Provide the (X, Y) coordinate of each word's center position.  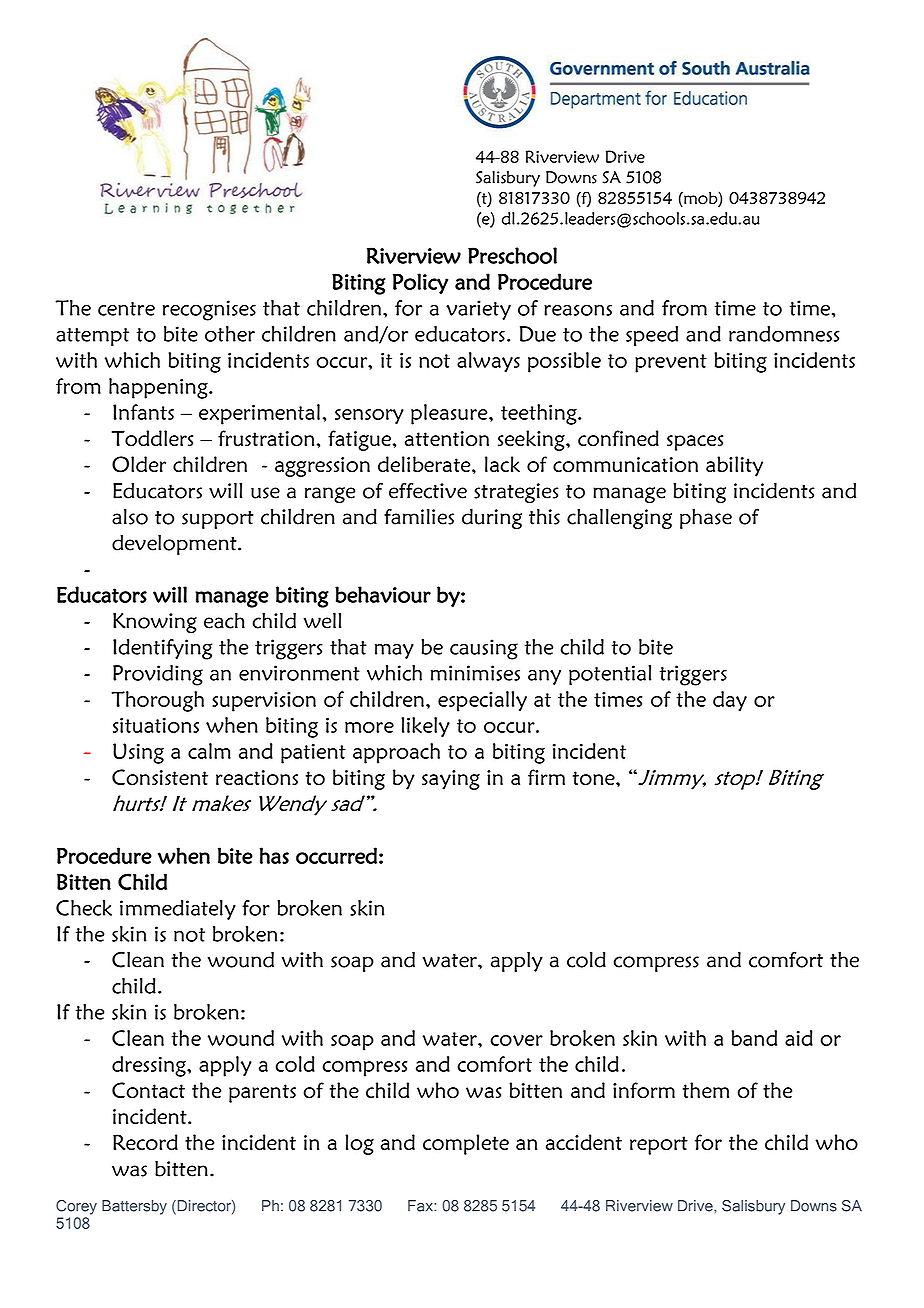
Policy (420, 283)
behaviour (383, 594)
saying (451, 780)
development (175, 544)
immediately (178, 910)
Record (145, 1142)
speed (652, 336)
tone (595, 778)
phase (706, 518)
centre (126, 309)
